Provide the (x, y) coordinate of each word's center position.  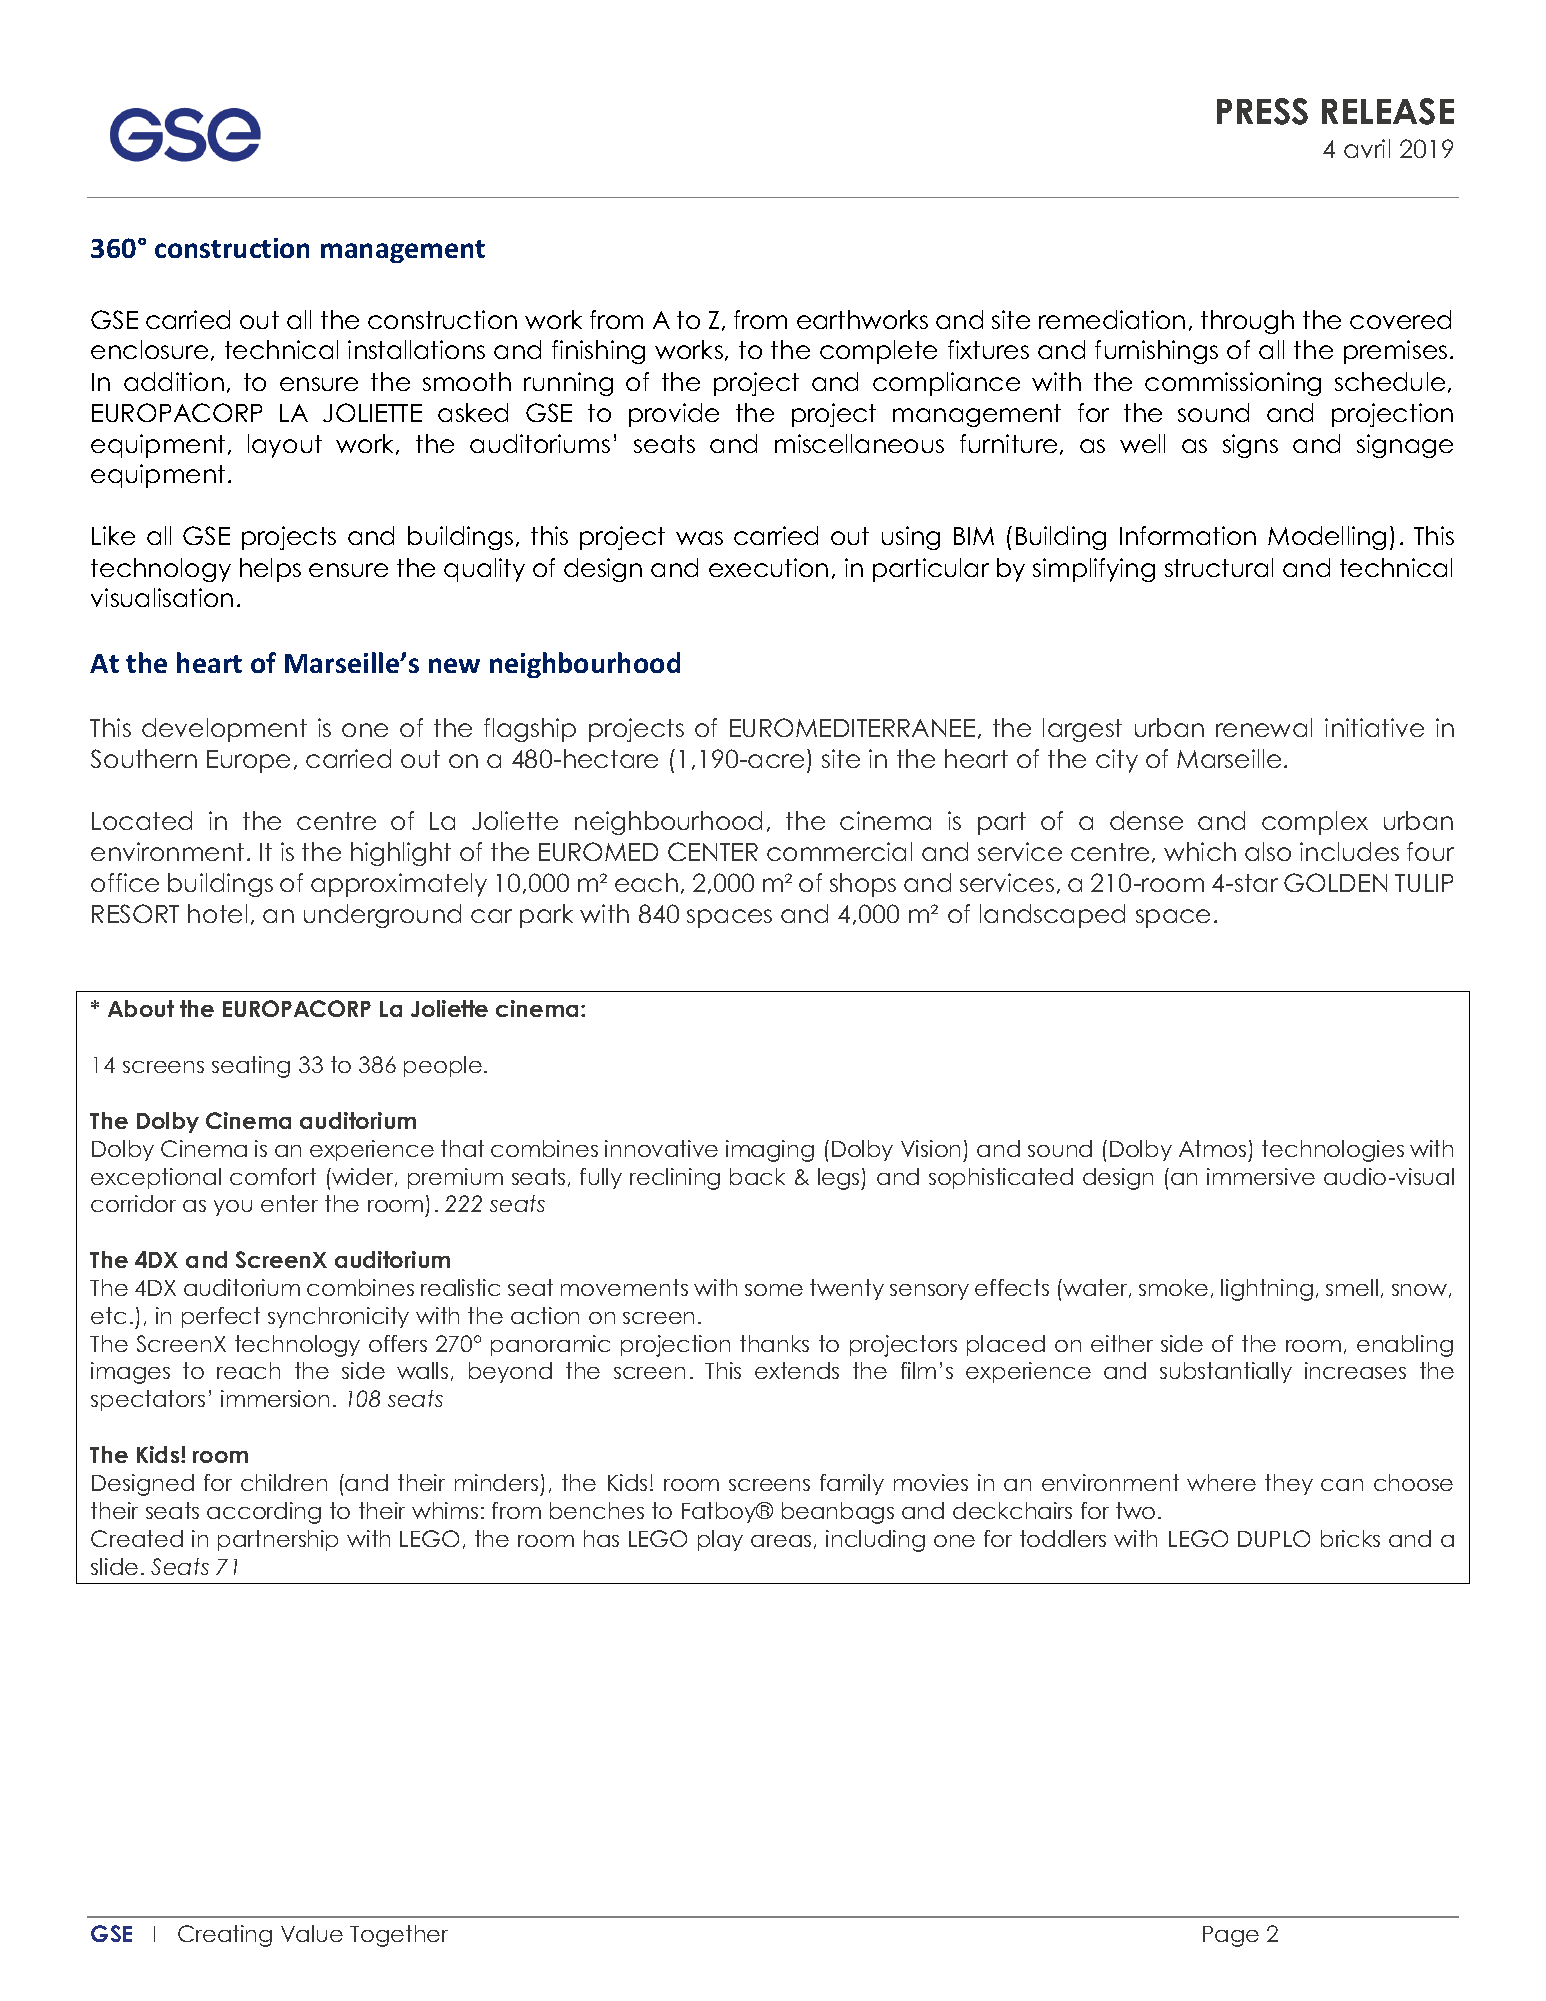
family (852, 1484)
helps (270, 570)
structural (1219, 567)
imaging (770, 1151)
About (141, 1008)
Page (1231, 1936)
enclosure (149, 349)
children (284, 1482)
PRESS (1262, 111)
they (1289, 1484)
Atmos (1212, 1148)
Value (312, 1933)
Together (399, 1936)
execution (768, 567)
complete (878, 352)
